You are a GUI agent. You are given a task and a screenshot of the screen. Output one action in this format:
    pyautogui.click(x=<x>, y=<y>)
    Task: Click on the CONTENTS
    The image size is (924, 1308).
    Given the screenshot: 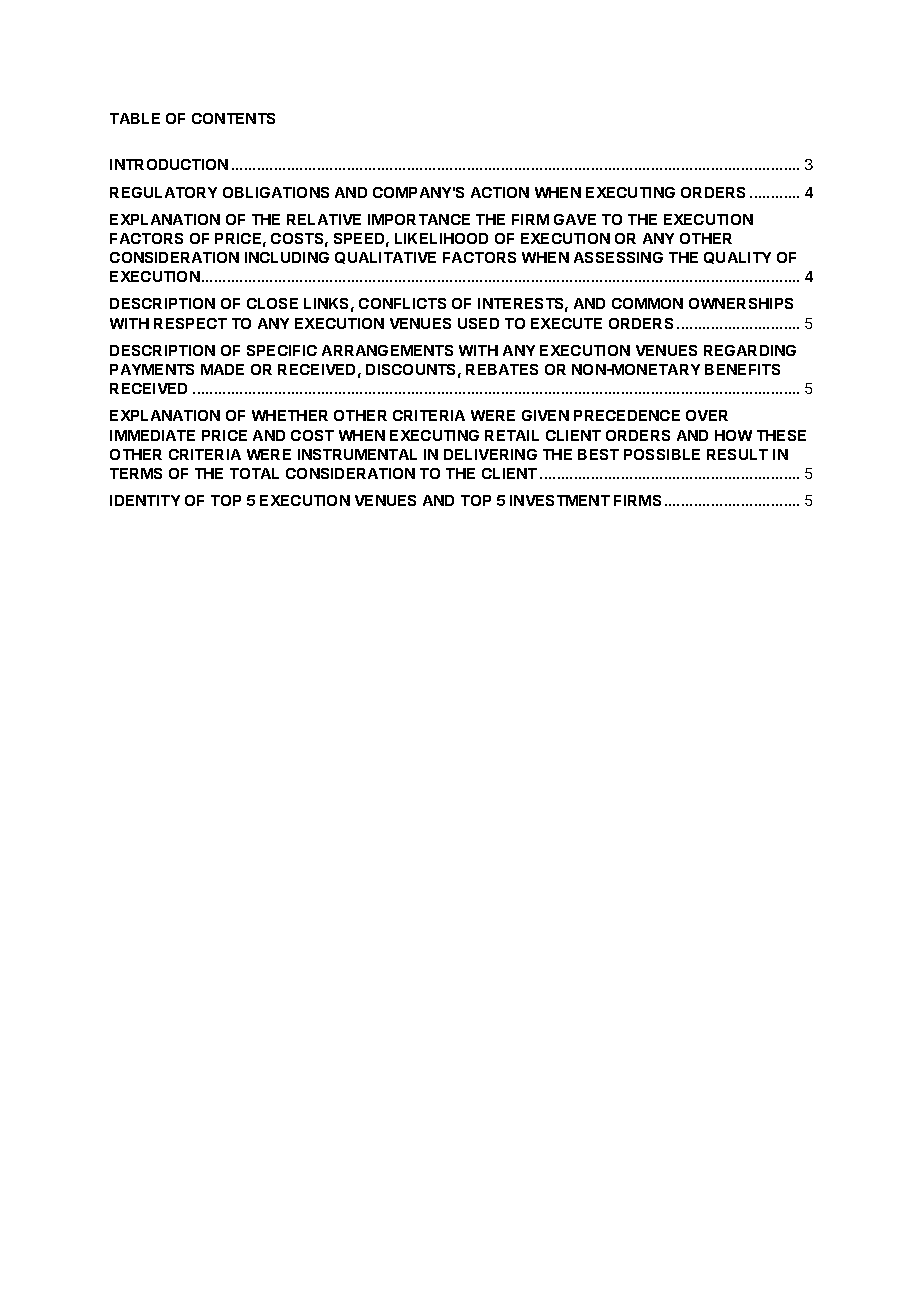 What is the action you would take?
    pyautogui.click(x=233, y=118)
